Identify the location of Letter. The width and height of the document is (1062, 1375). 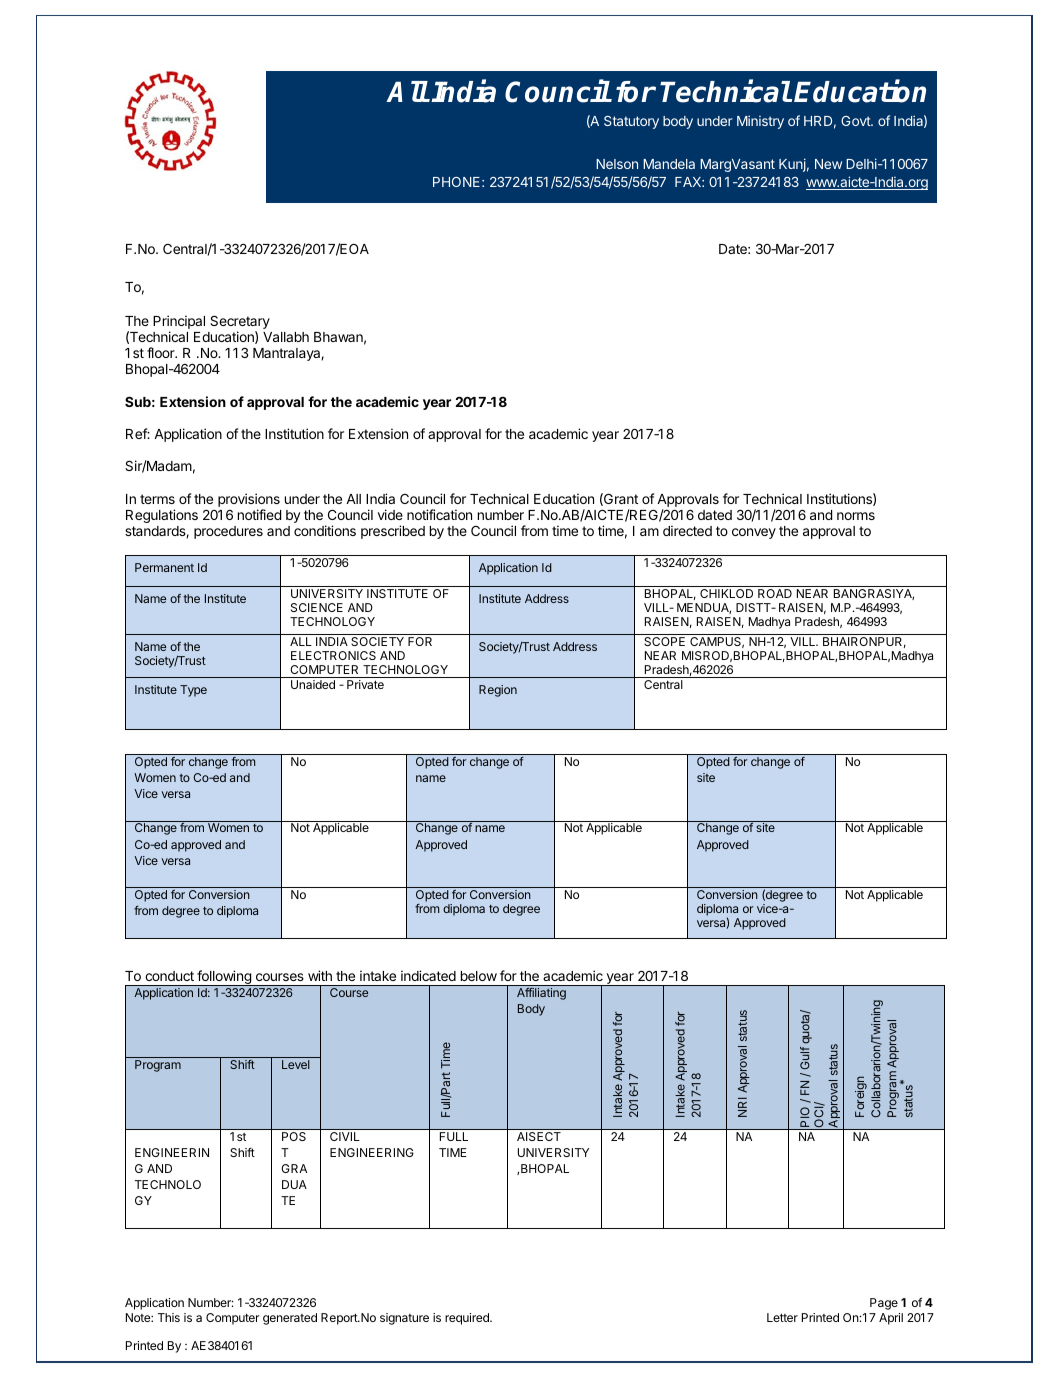
(782, 1317).
